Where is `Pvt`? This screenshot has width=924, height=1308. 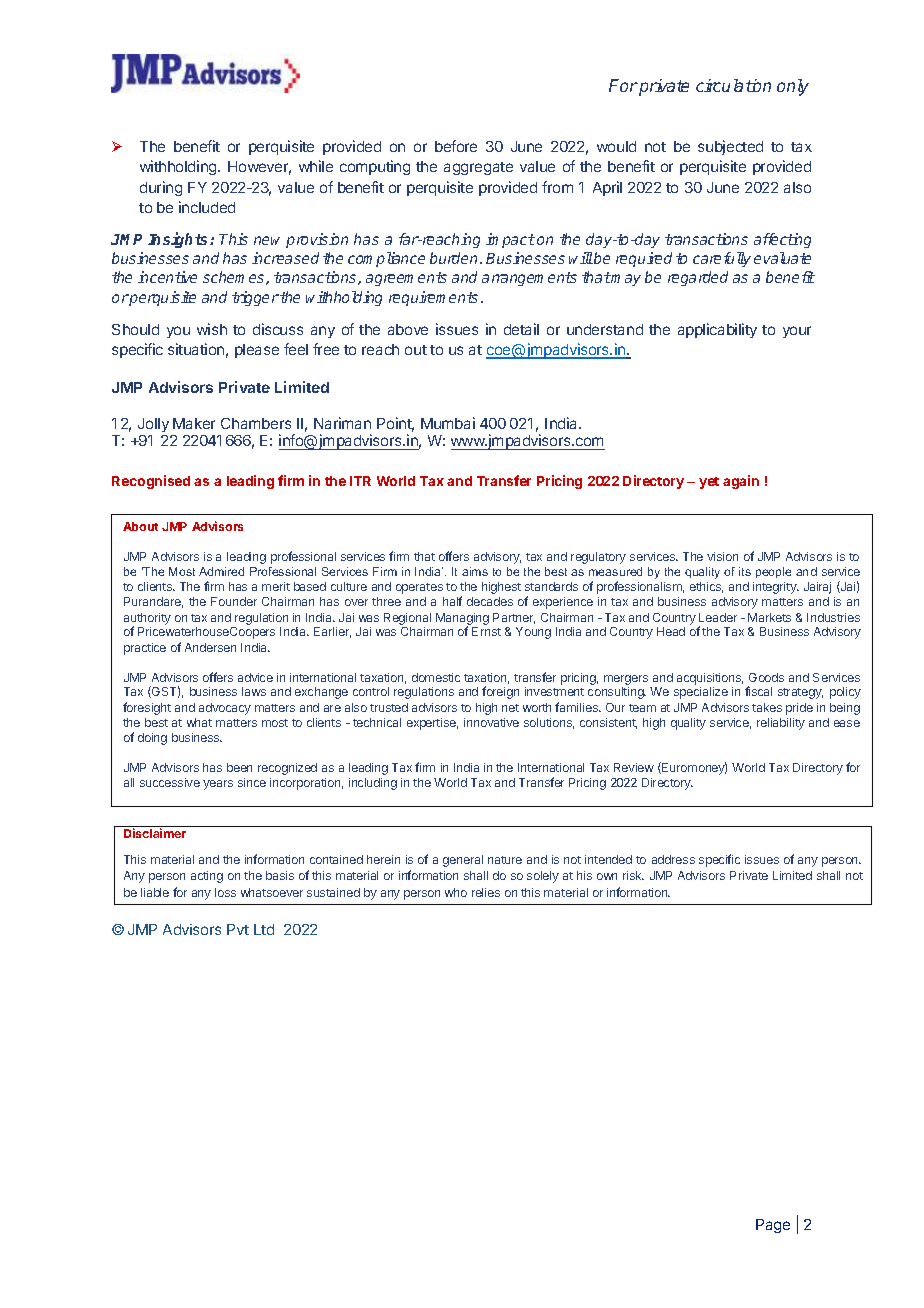
Pvt is located at coordinates (238, 929).
